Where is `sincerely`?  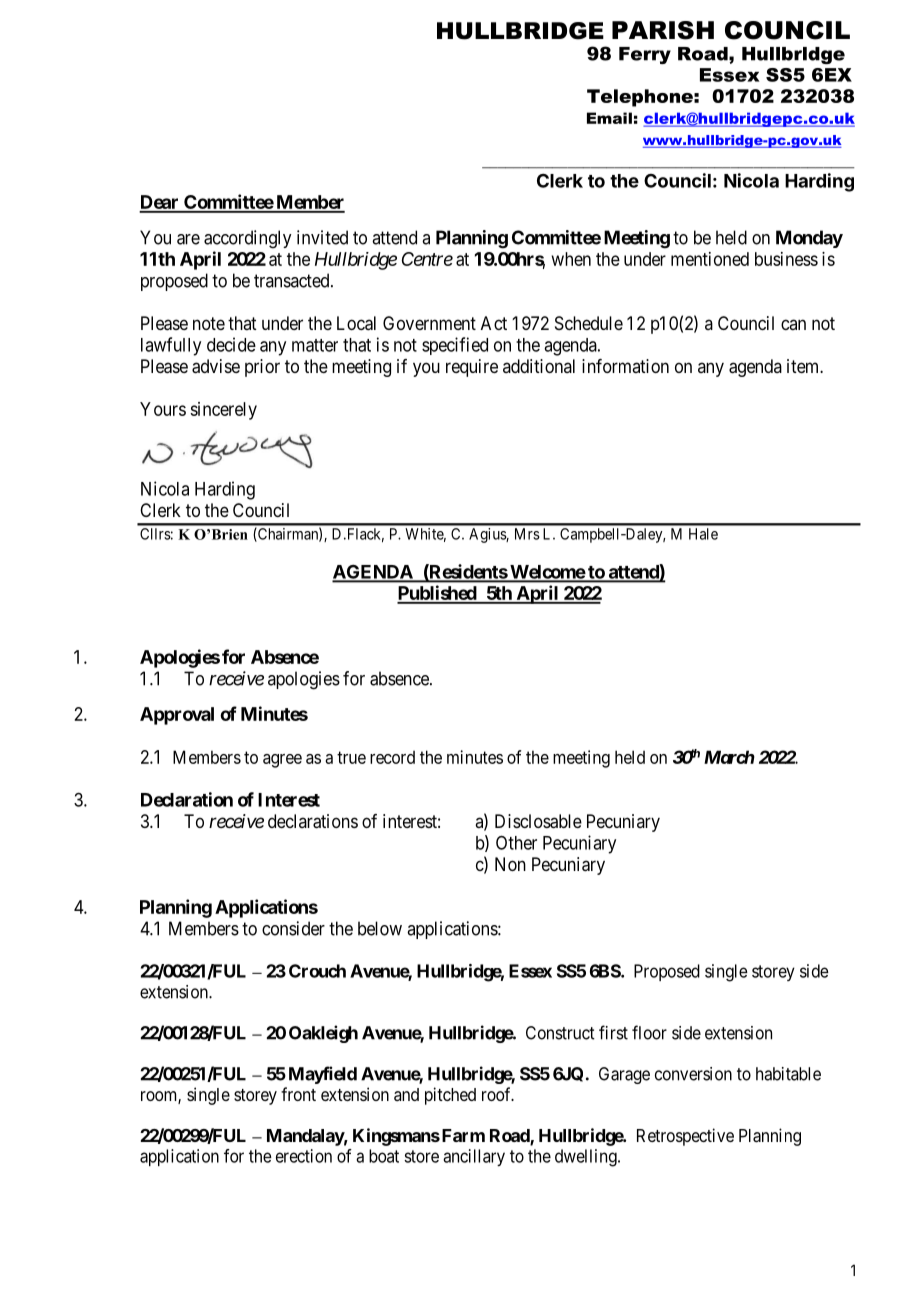
sincerely is located at coordinates (223, 411).
